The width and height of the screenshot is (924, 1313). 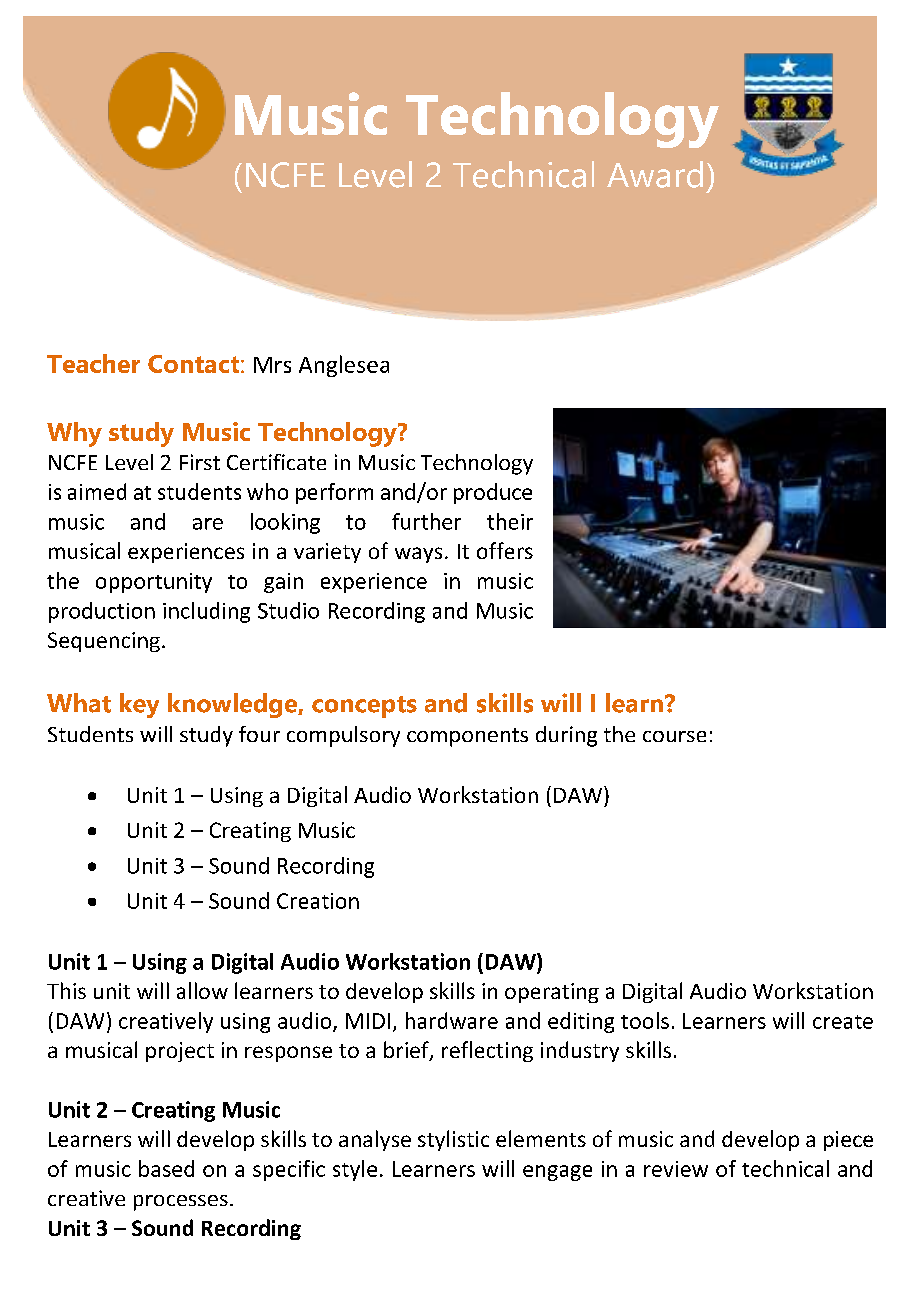 I want to click on key, so click(x=139, y=705).
